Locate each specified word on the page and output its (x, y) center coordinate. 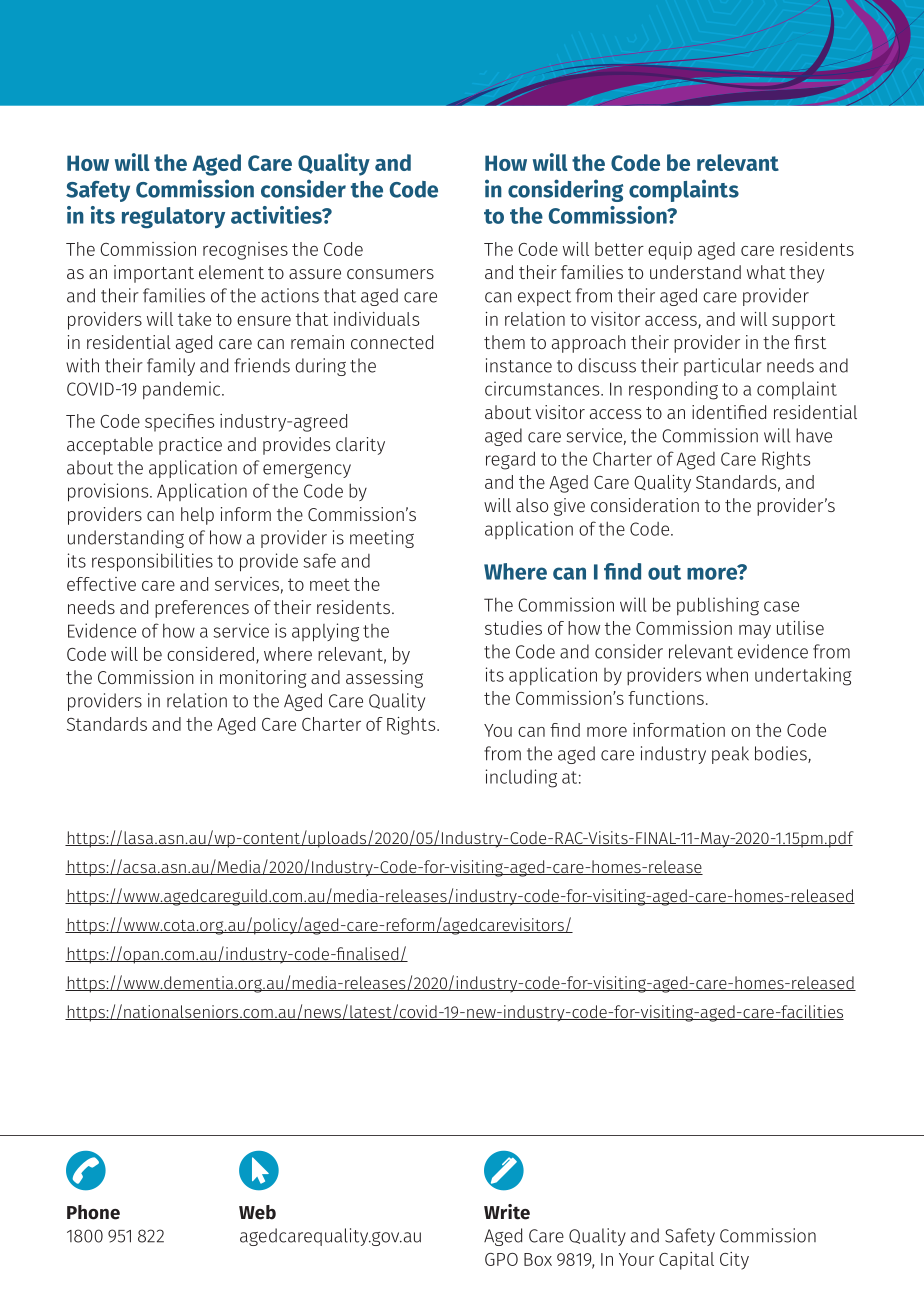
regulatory (173, 218)
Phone (93, 1212)
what (766, 272)
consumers (390, 274)
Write (507, 1212)
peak (730, 755)
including (521, 778)
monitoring (263, 679)
